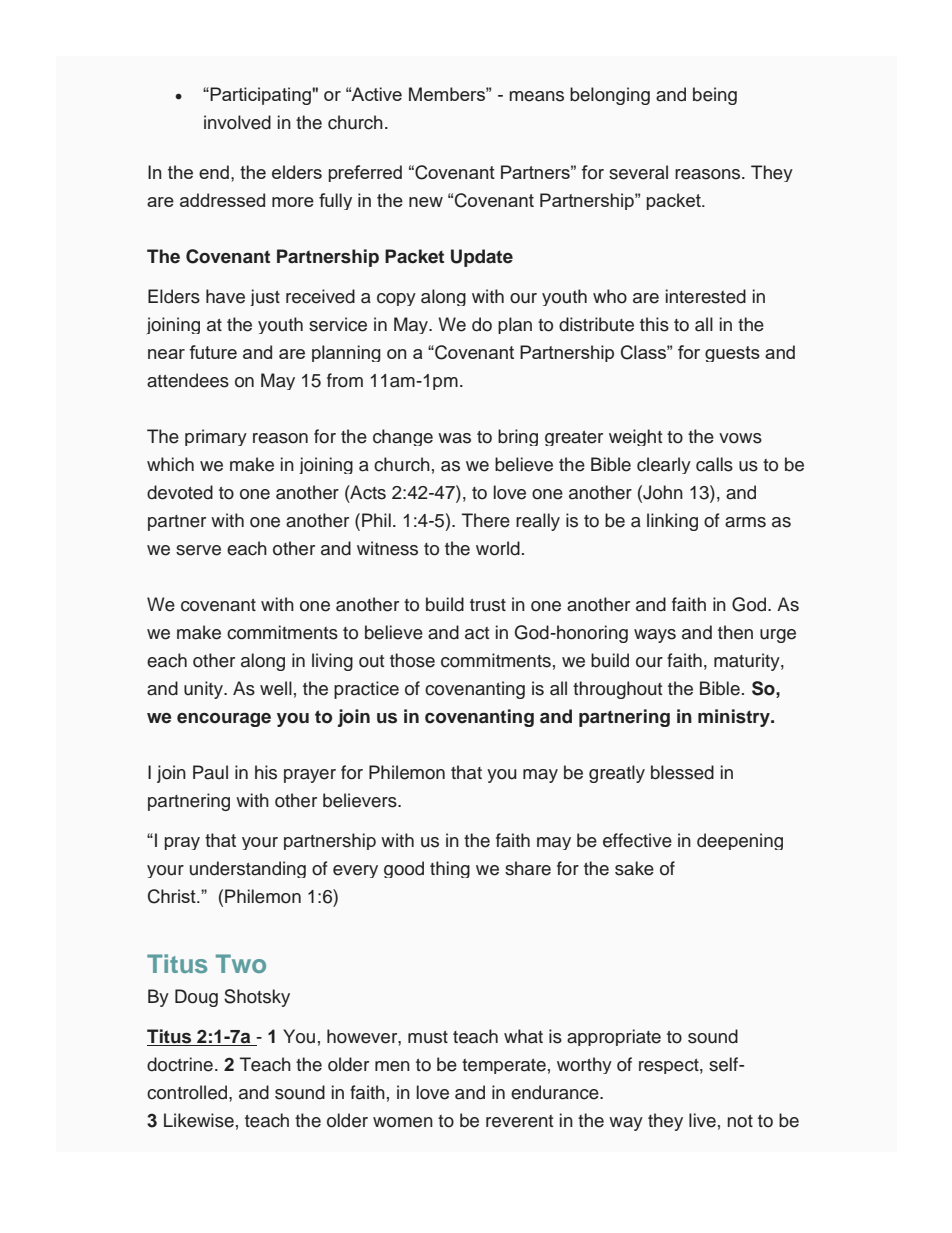 The image size is (952, 1233). Describe the element at coordinates (735, 632) in the page. I see `then` at that location.
